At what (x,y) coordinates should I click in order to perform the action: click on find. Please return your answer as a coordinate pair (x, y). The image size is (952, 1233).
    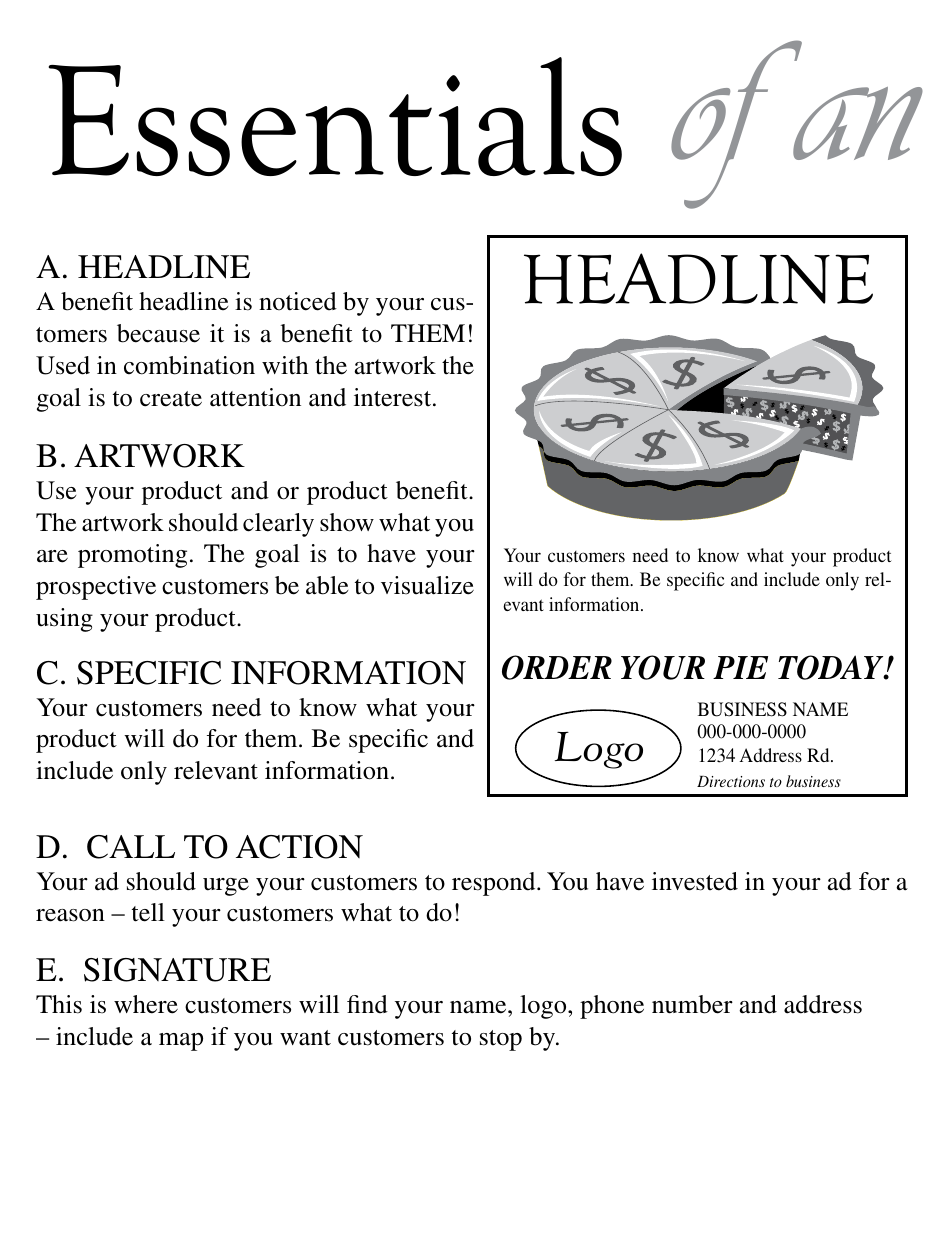
    Looking at the image, I should click on (367, 1004).
